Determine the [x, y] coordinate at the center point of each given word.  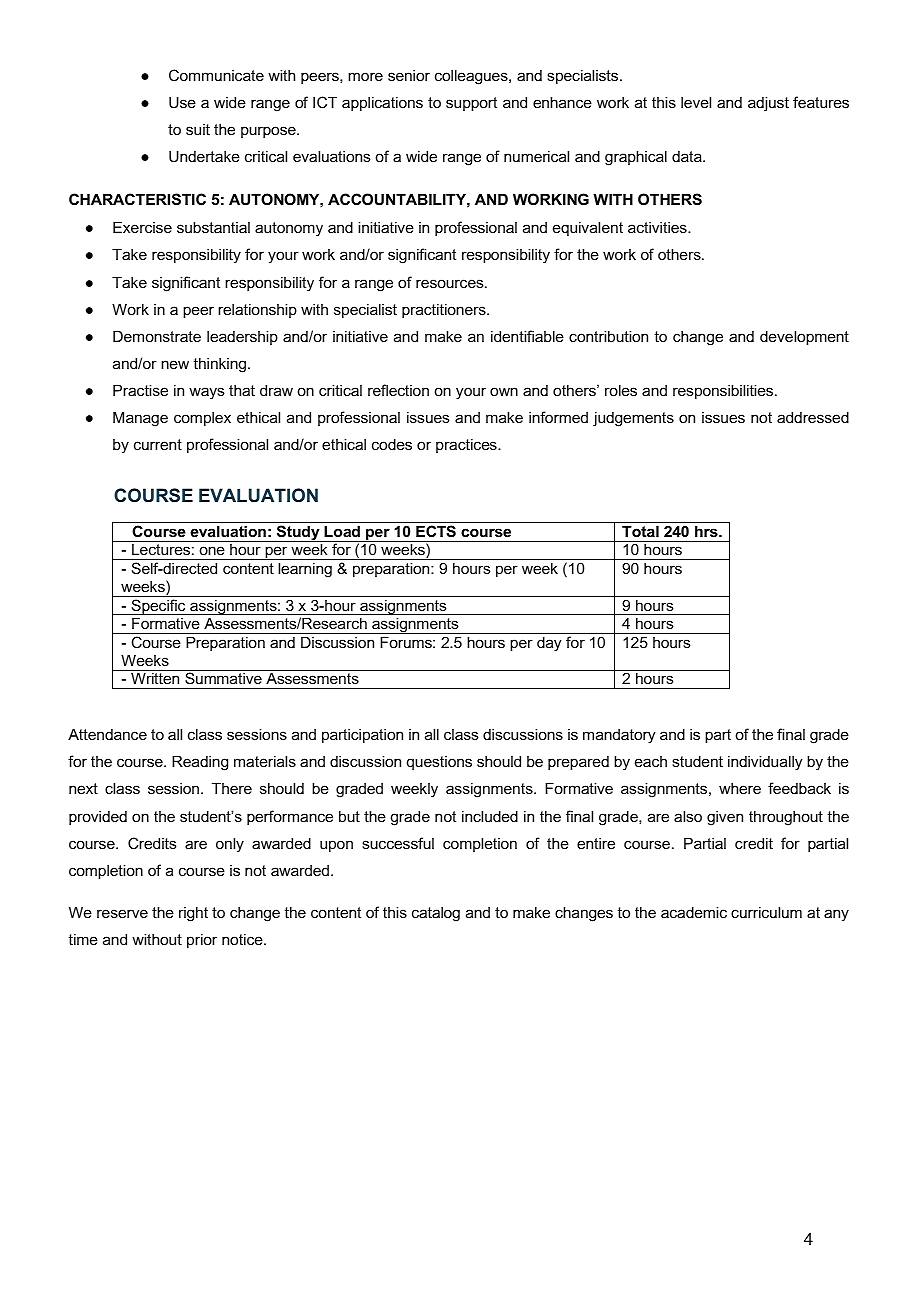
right [193, 914]
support [471, 104]
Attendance [107, 734]
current [158, 444]
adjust [768, 104]
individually [765, 763]
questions [439, 763]
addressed [813, 417]
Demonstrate [157, 336]
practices [467, 445]
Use [182, 102]
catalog [436, 914]
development [804, 337]
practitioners [445, 310]
